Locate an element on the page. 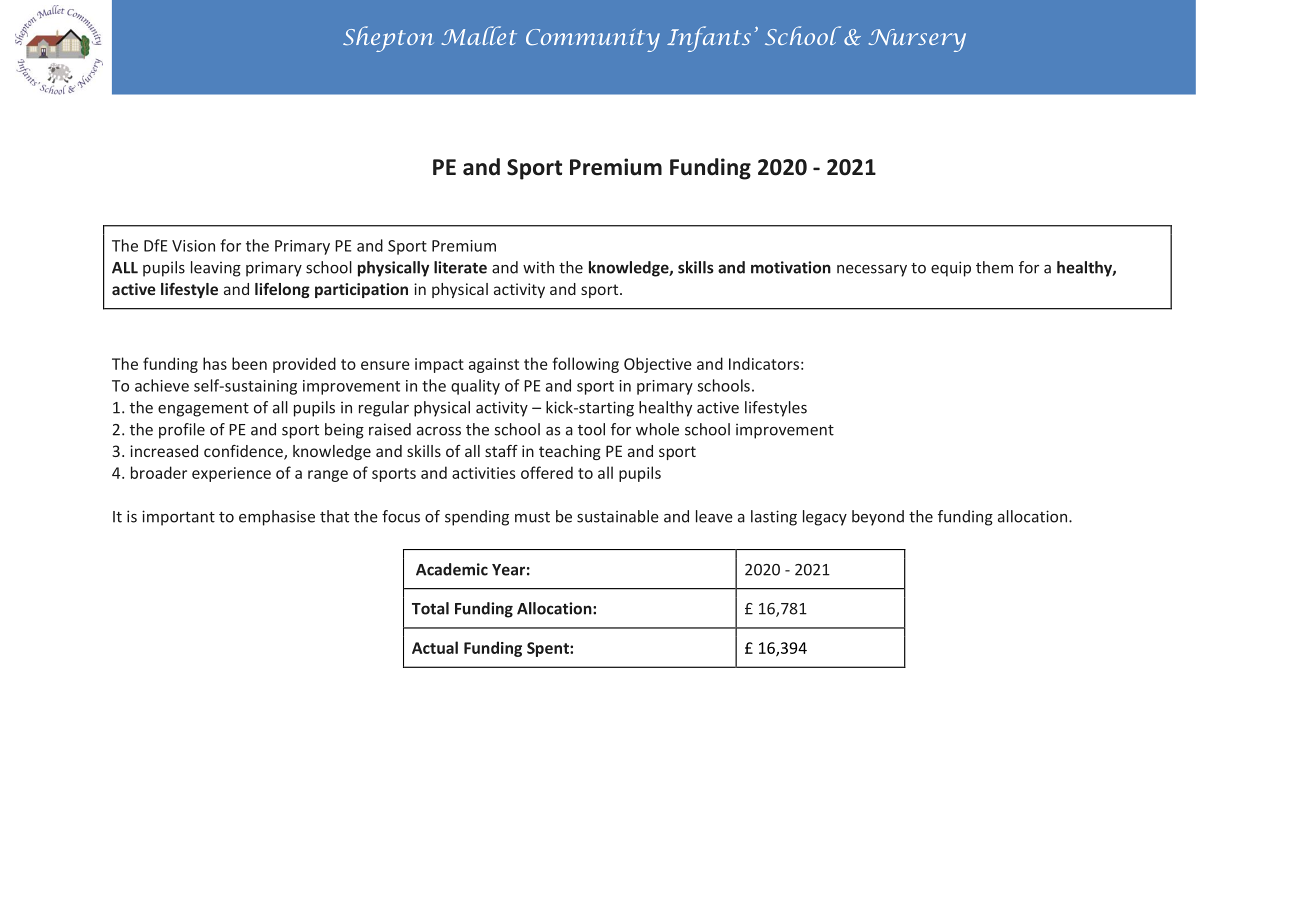 This document has height=924, width=1308. following is located at coordinates (585, 365).
